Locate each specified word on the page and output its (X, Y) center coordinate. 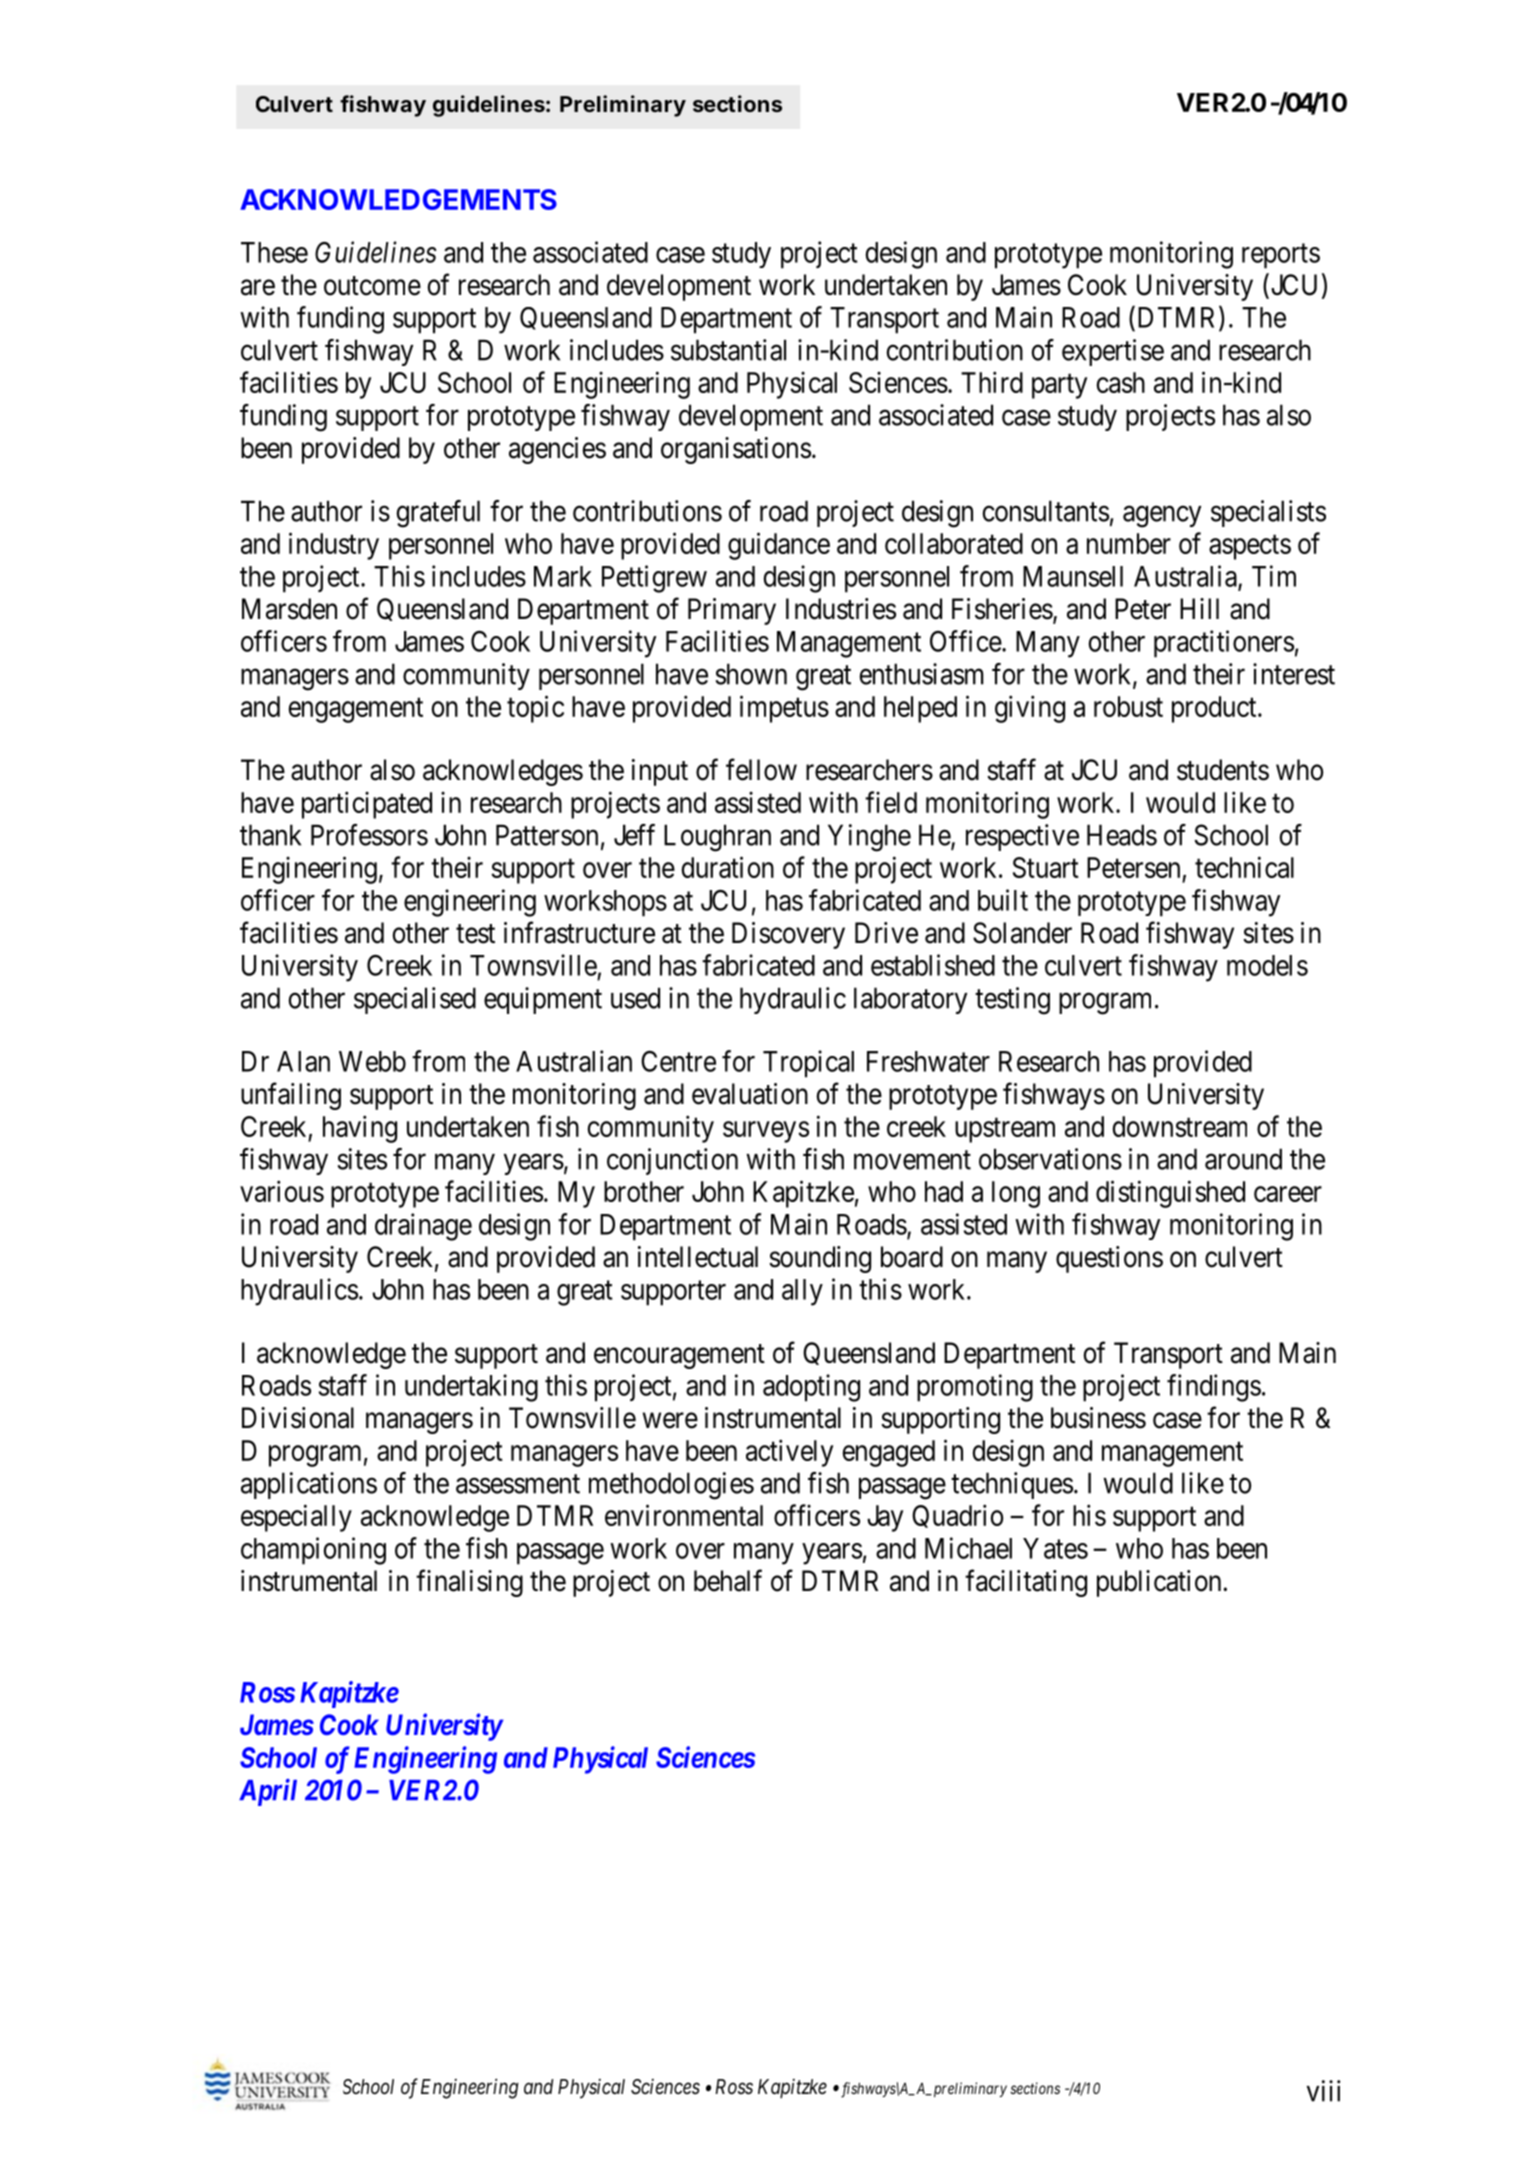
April (268, 1792)
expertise (1113, 352)
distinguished (1170, 1194)
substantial (728, 350)
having (360, 1129)
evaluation (750, 1094)
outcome (372, 286)
